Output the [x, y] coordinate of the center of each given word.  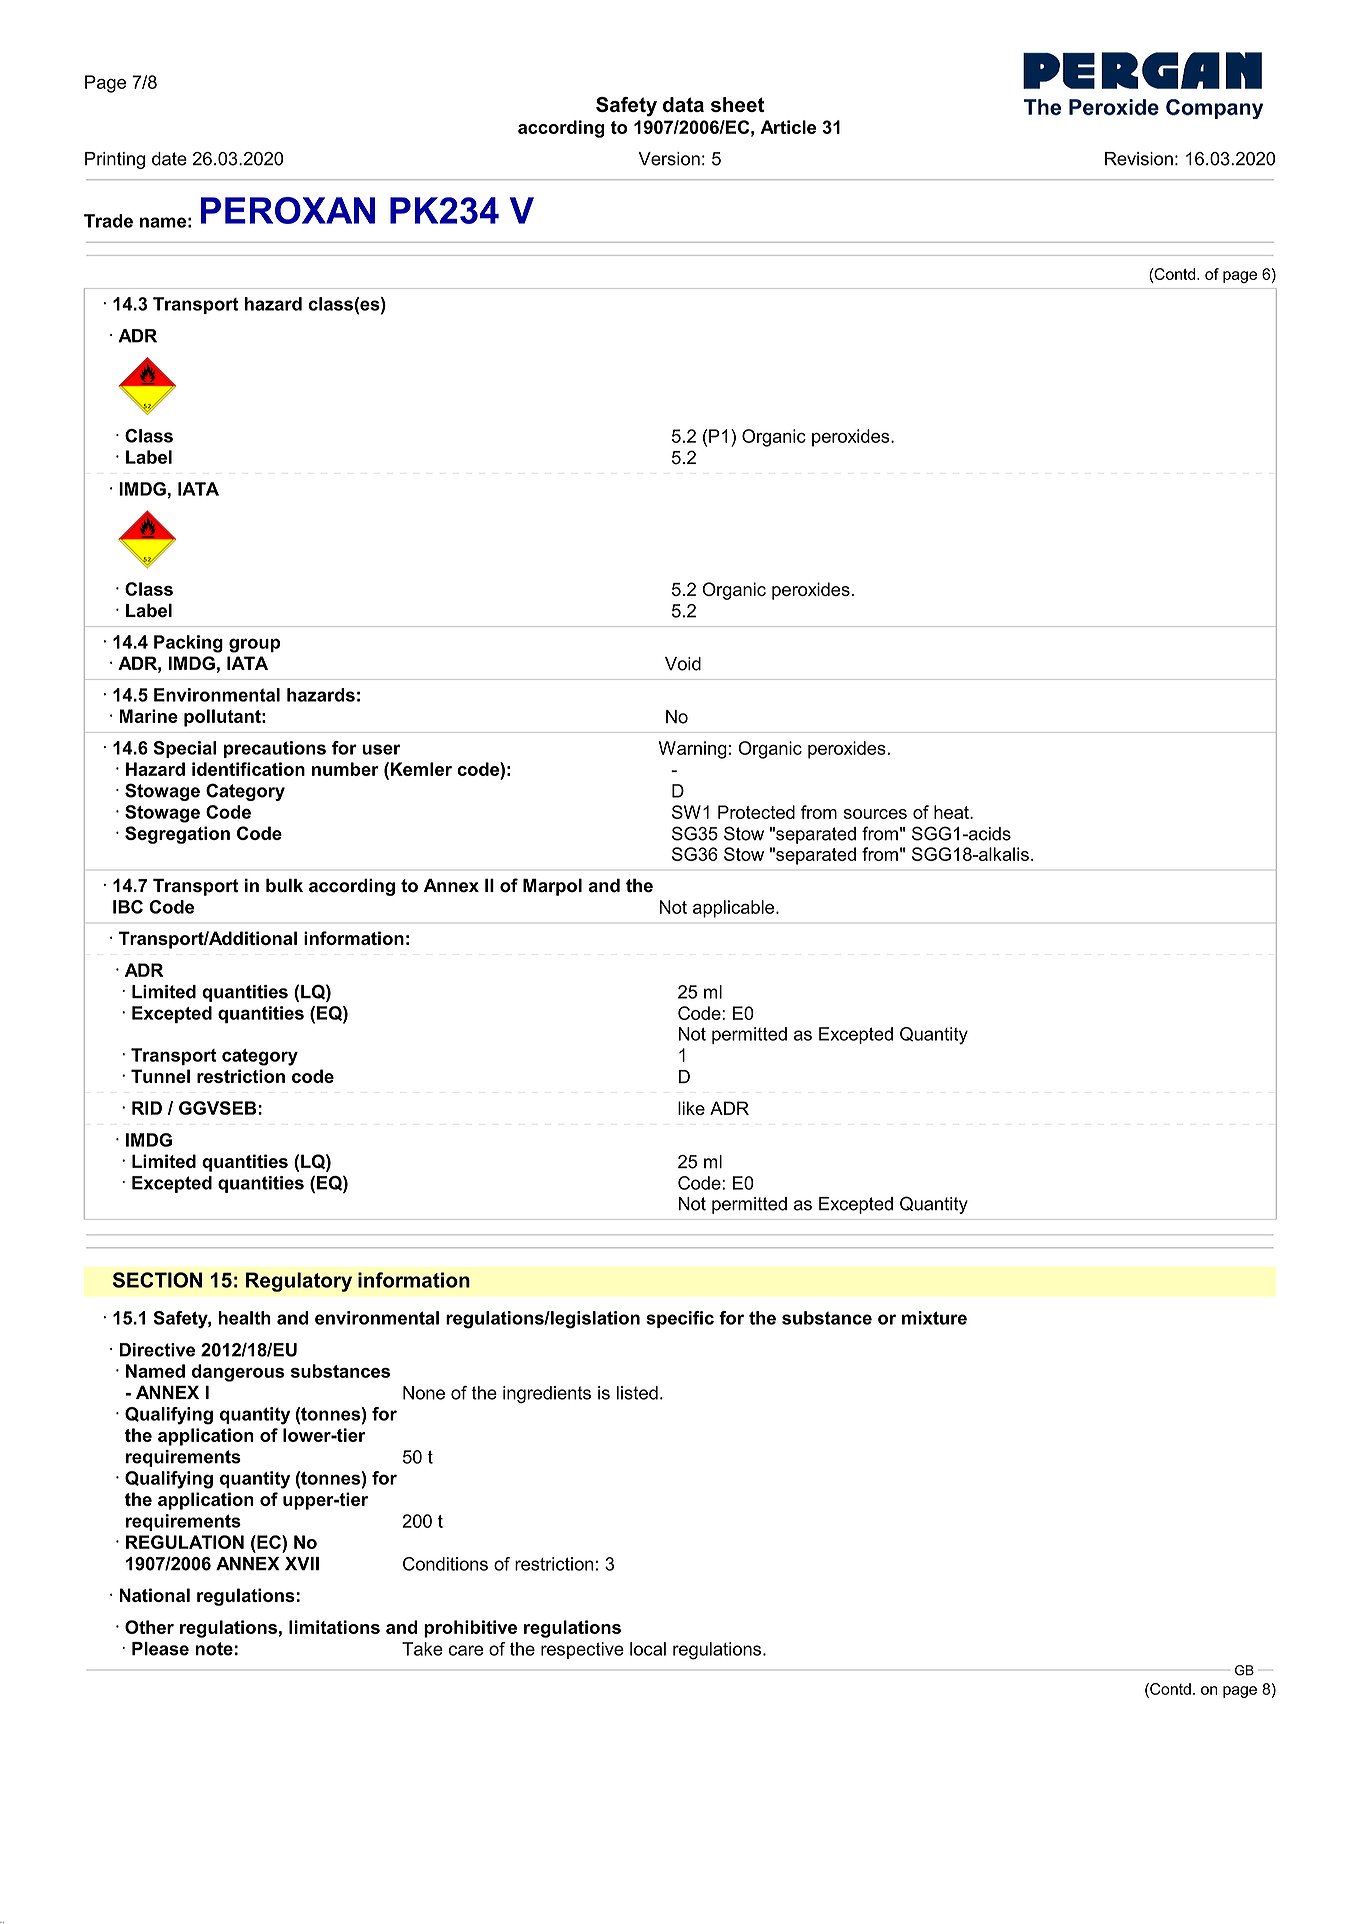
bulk [284, 885]
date [169, 159]
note [214, 1649]
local [648, 1649]
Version [669, 159]
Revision [1139, 159]
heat [952, 812]
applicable [735, 909]
